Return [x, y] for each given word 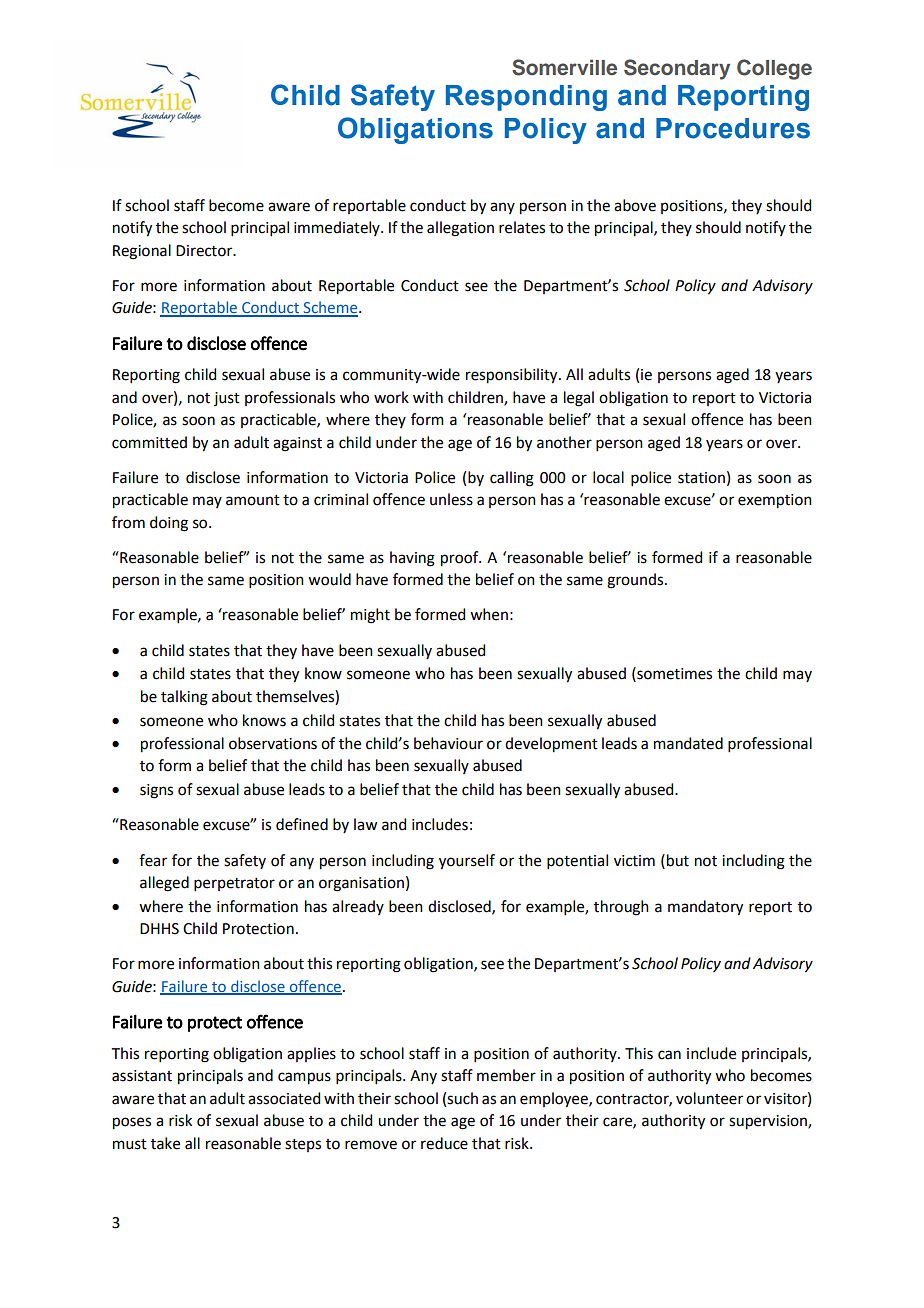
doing [169, 524]
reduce [444, 1143]
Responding [526, 98]
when [489, 614]
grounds [636, 581]
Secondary [677, 69]
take [165, 1143]
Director [205, 251]
